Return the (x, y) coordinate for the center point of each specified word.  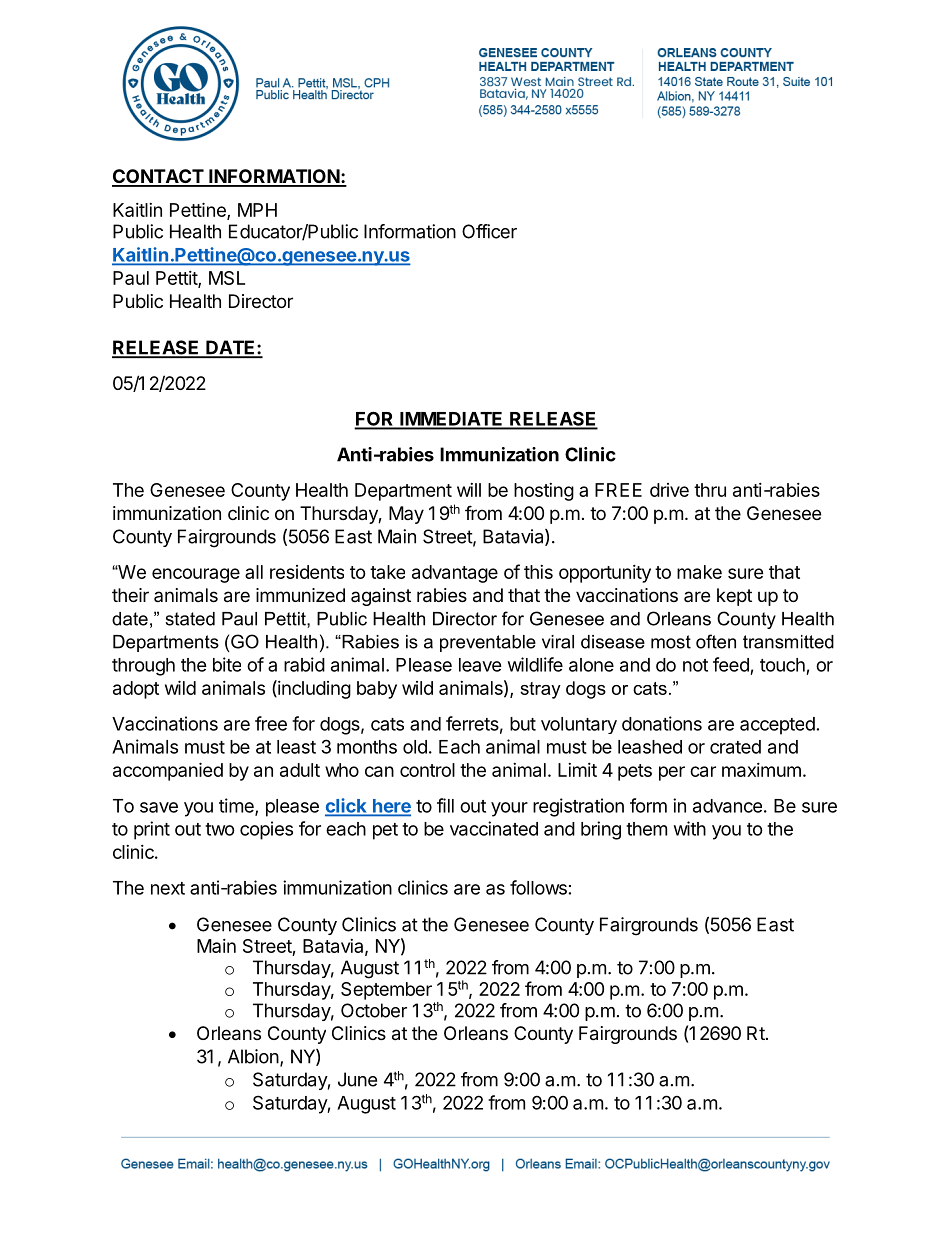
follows (538, 887)
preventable (488, 643)
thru (710, 490)
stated (190, 619)
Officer (489, 231)
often (716, 641)
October (374, 1010)
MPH (257, 210)
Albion (253, 1056)
